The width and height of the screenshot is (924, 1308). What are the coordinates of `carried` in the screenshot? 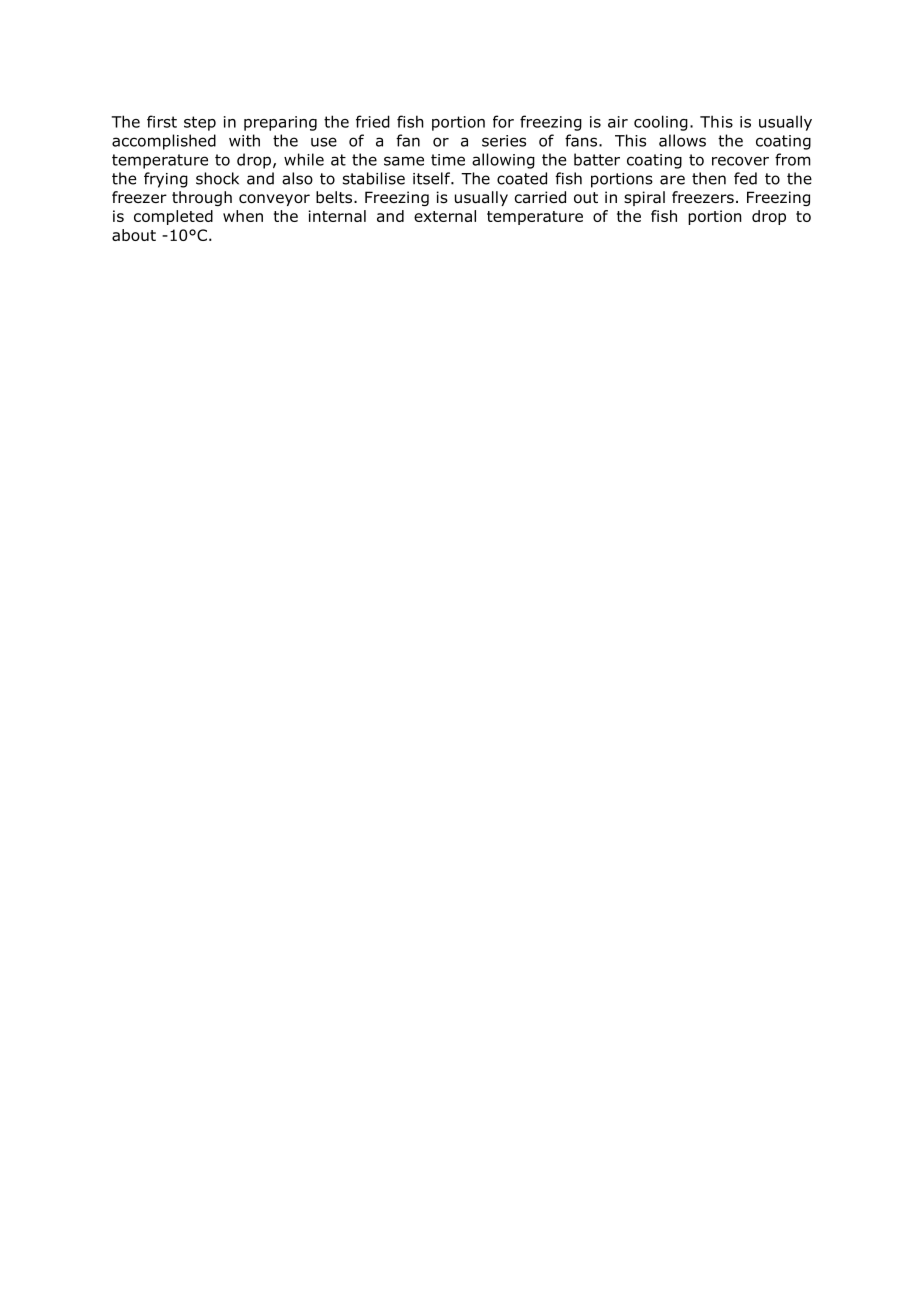 It's located at (540, 197).
